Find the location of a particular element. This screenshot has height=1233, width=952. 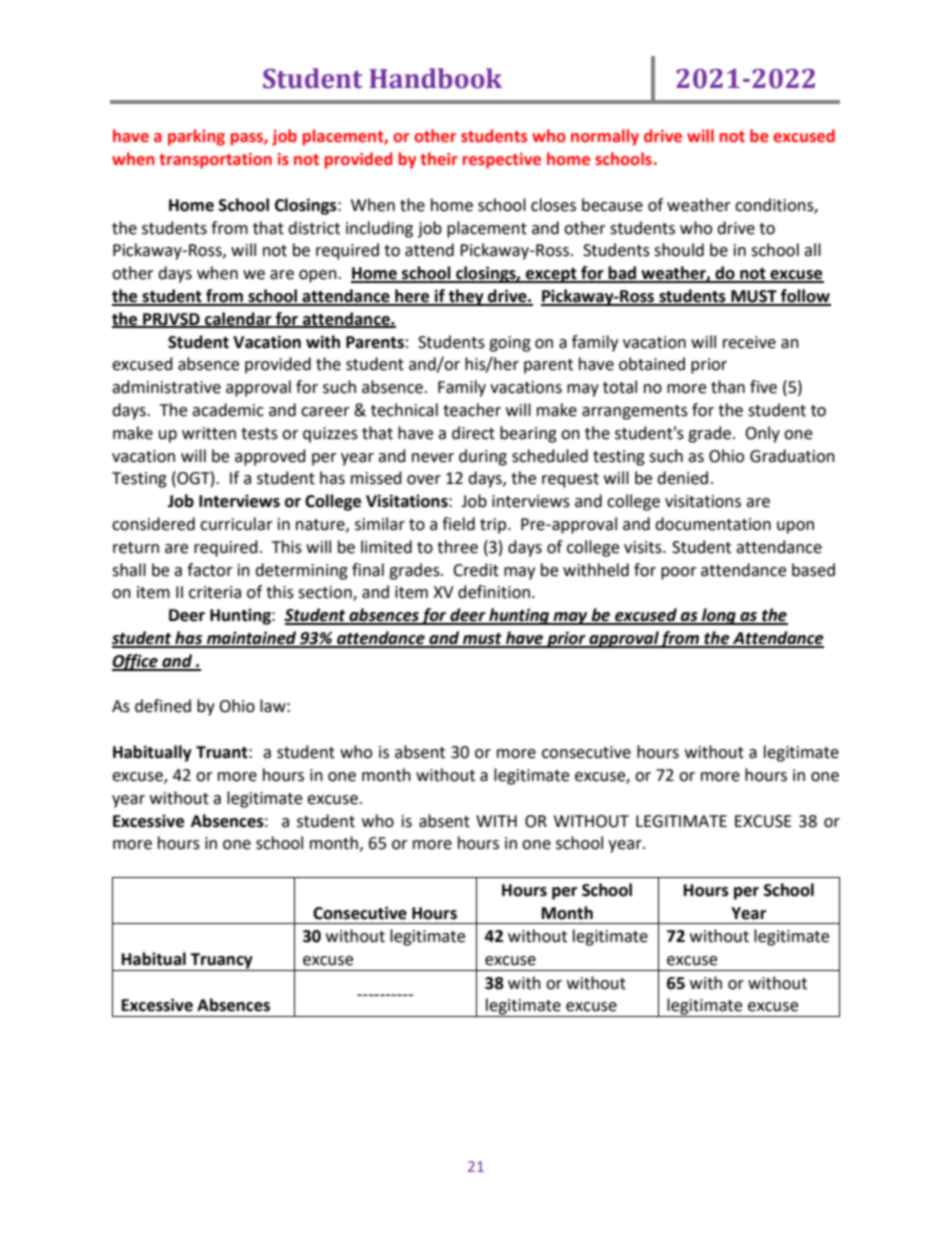

normally is located at coordinates (605, 137).
